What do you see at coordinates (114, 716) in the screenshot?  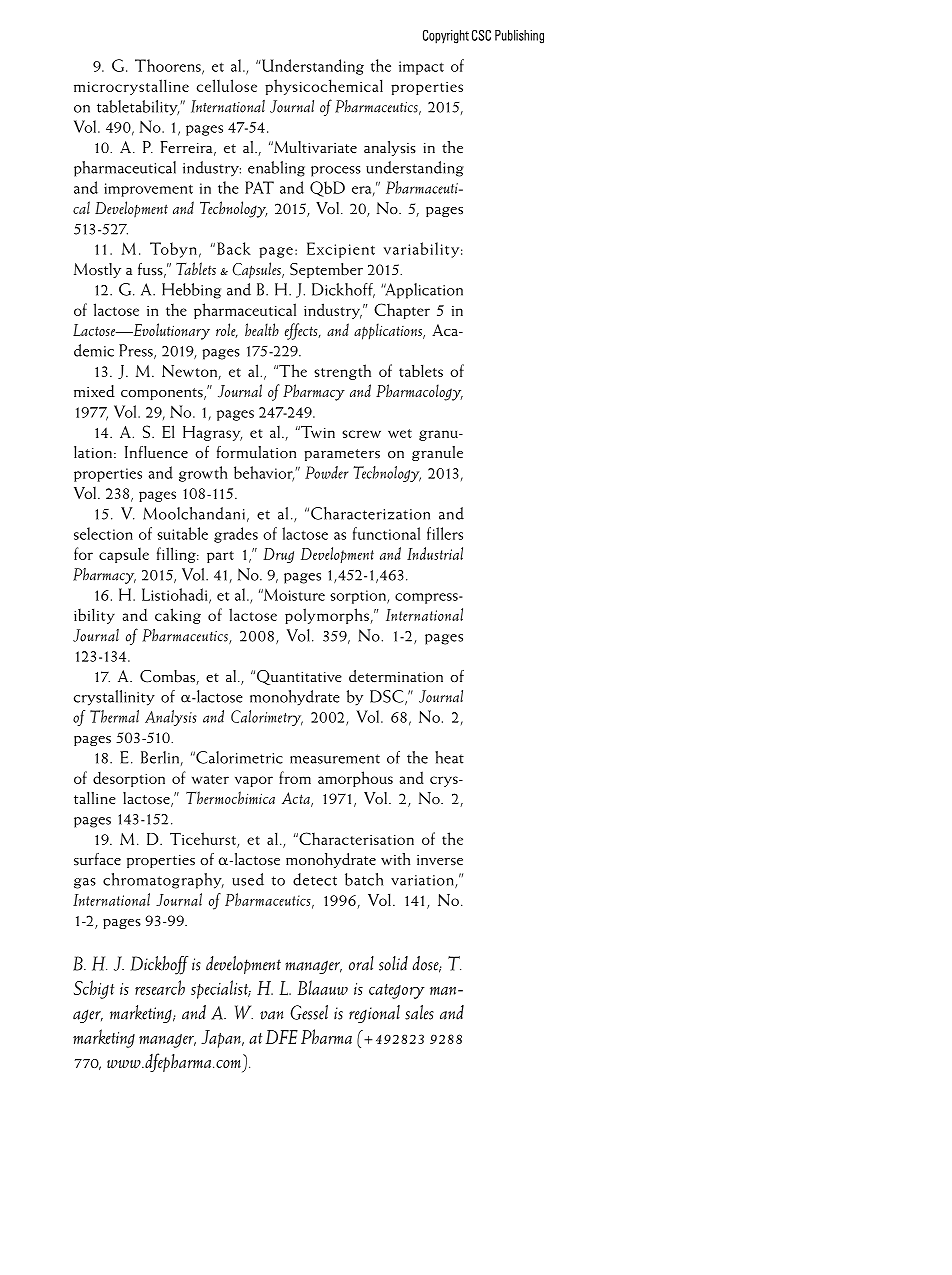 I see `Thermal` at bounding box center [114, 716].
